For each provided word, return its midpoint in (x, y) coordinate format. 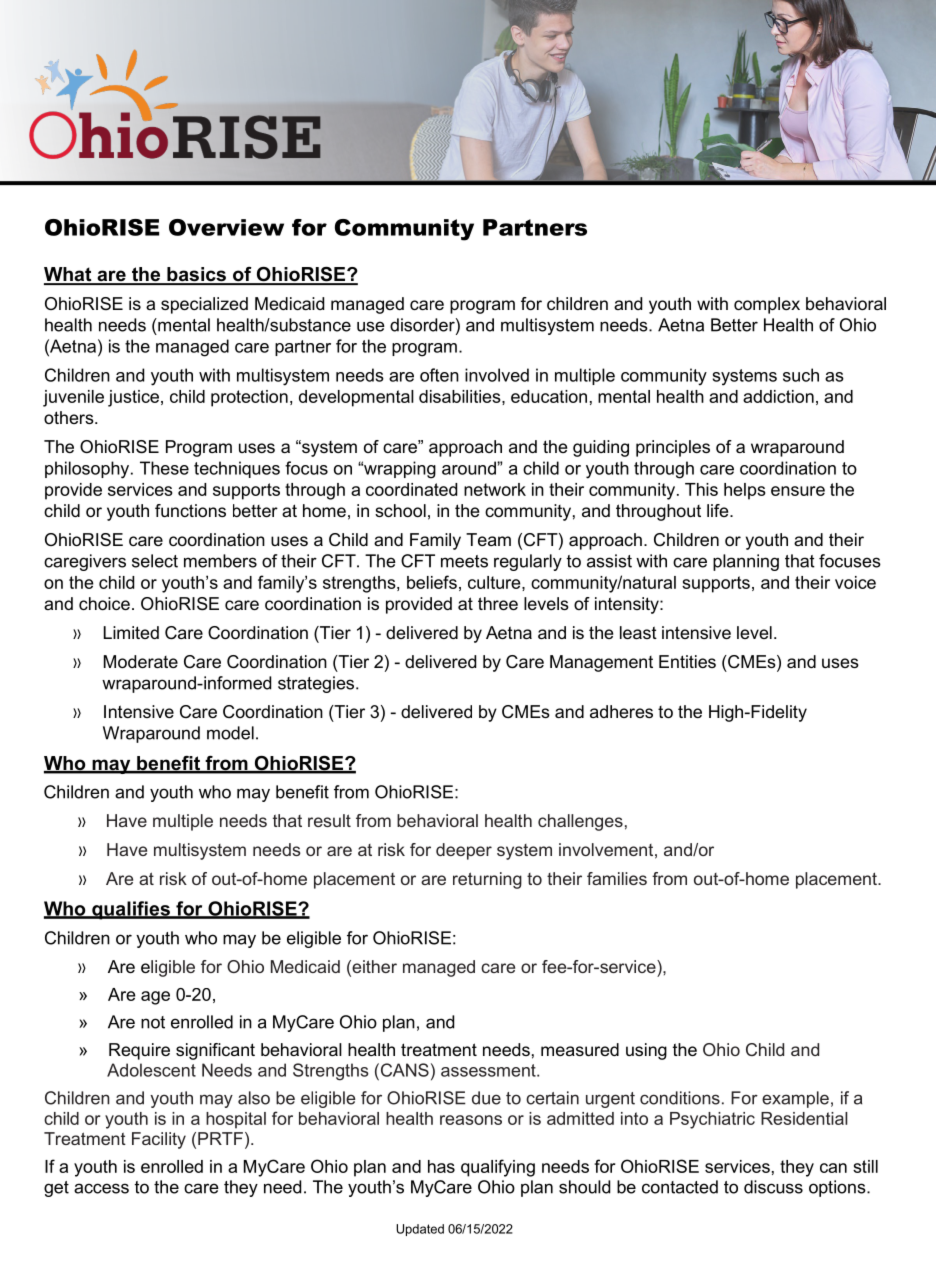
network (495, 489)
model (230, 733)
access (101, 1188)
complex (767, 305)
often (439, 375)
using (646, 1051)
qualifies (131, 910)
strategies (317, 684)
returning (487, 880)
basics (196, 275)
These (164, 468)
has (441, 1166)
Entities (687, 661)
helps (745, 491)
